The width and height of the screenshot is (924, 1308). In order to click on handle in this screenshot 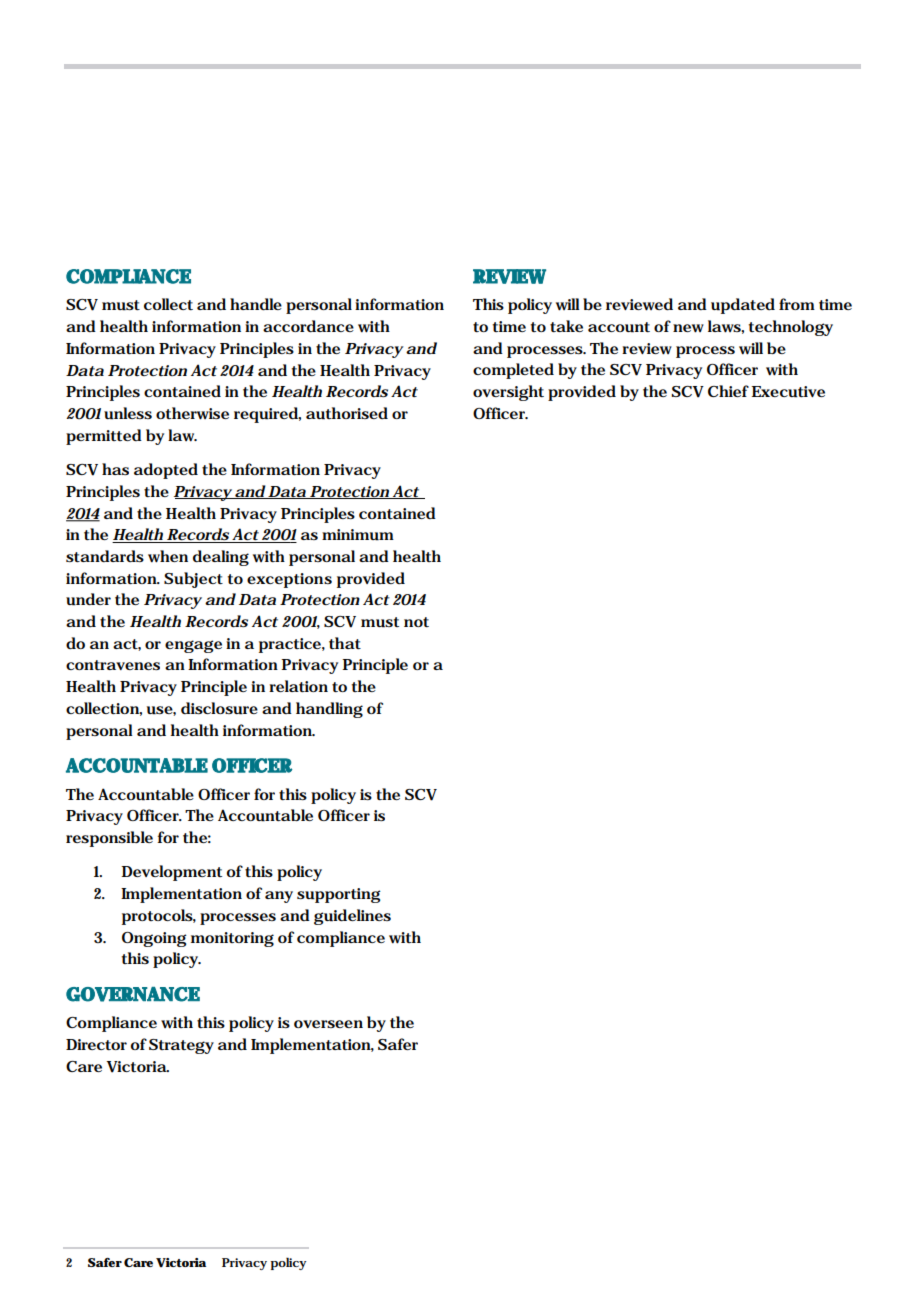, I will do `click(256, 304)`.
